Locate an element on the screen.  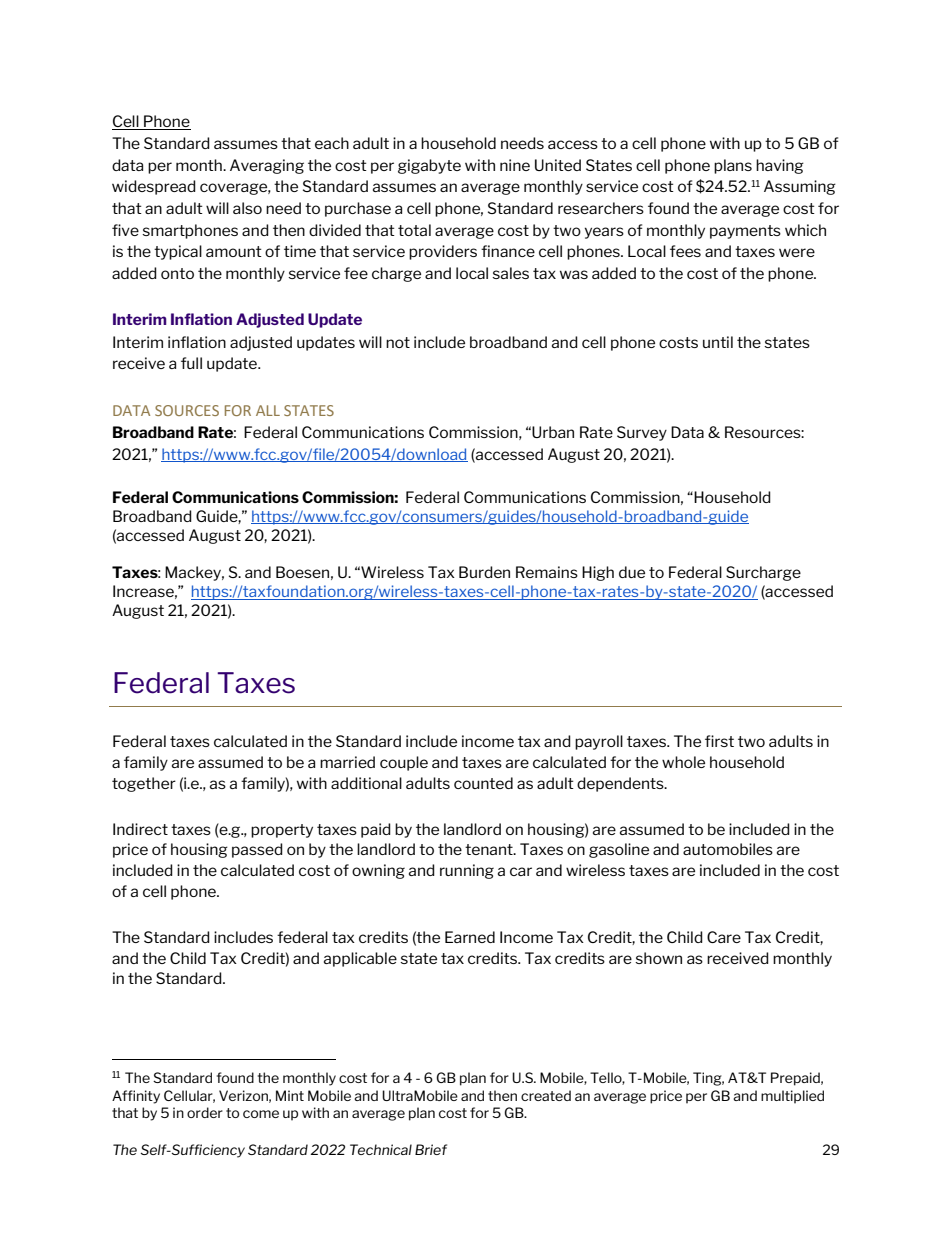
widespread is located at coordinates (154, 187).
